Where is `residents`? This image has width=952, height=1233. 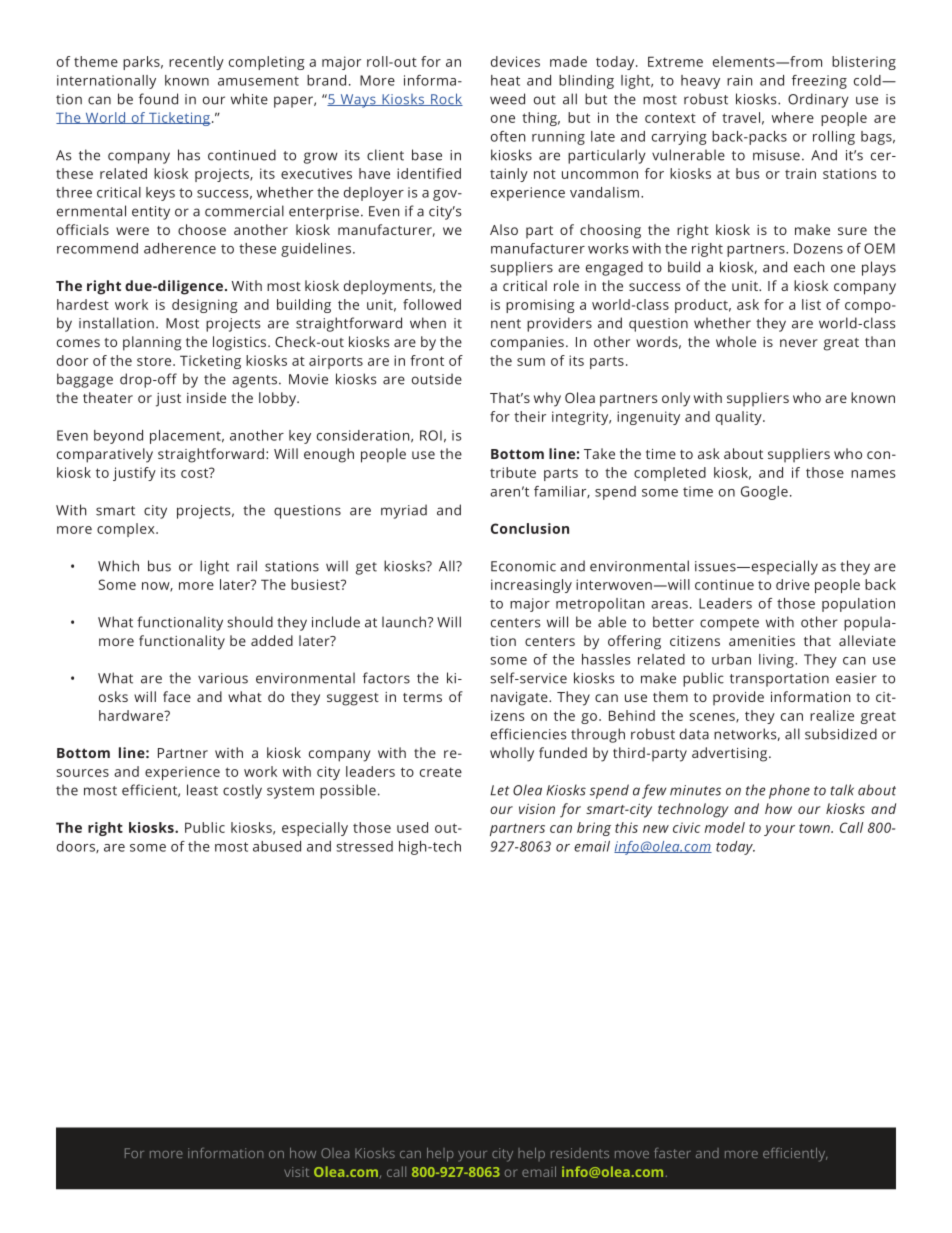 residents is located at coordinates (580, 1153).
